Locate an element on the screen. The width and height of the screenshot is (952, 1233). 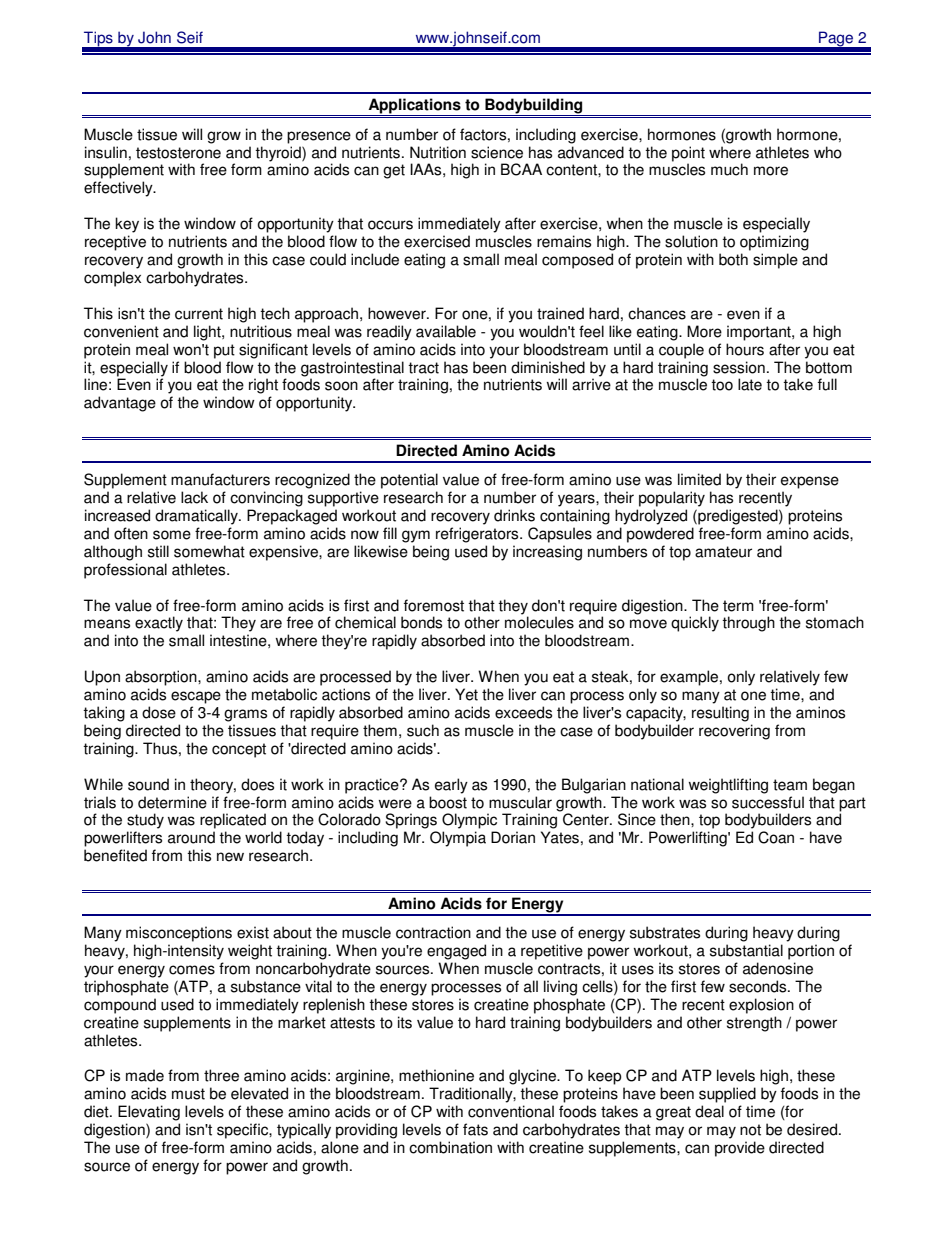
sound is located at coordinates (148, 784).
